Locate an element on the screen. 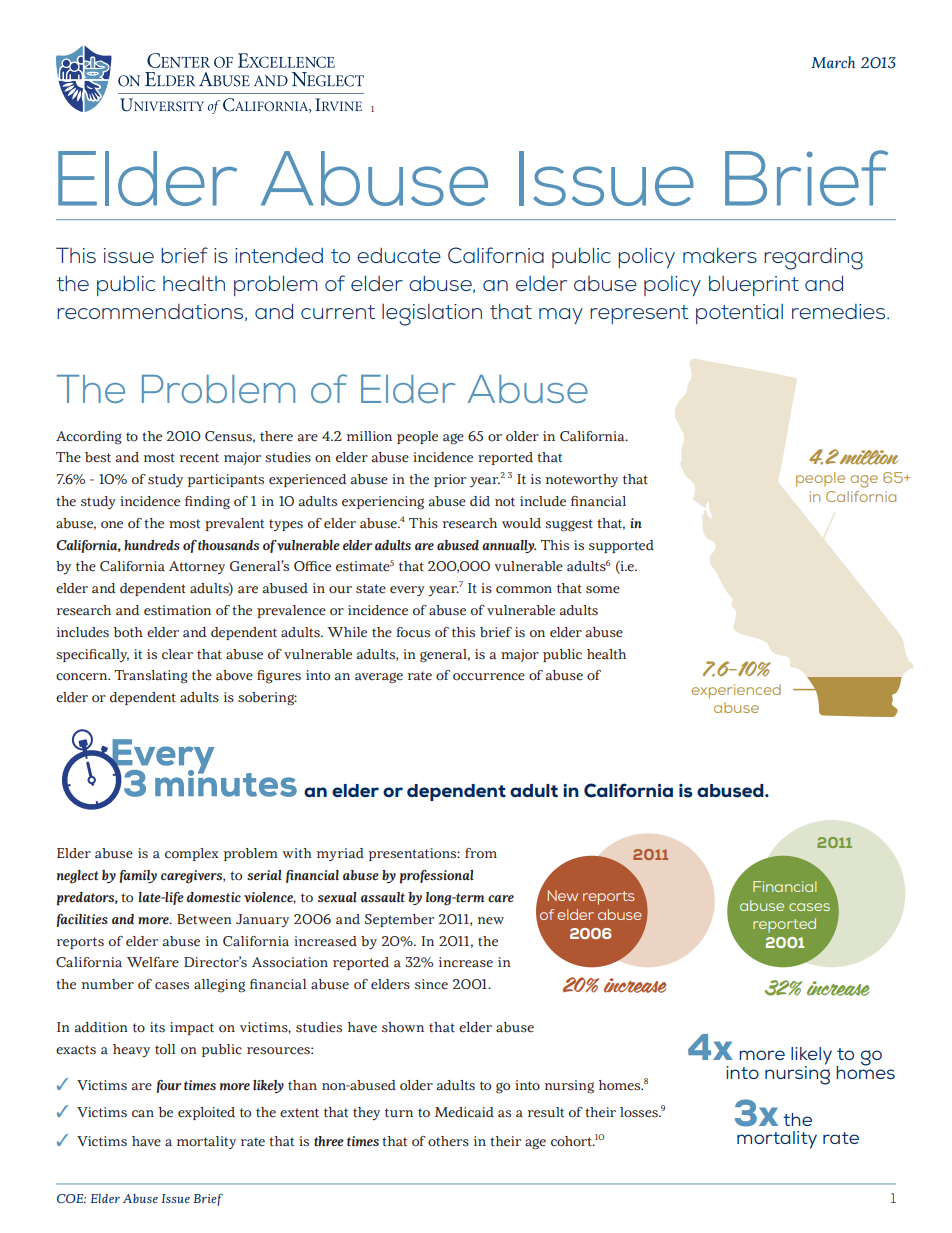  Between is located at coordinates (204, 919).
